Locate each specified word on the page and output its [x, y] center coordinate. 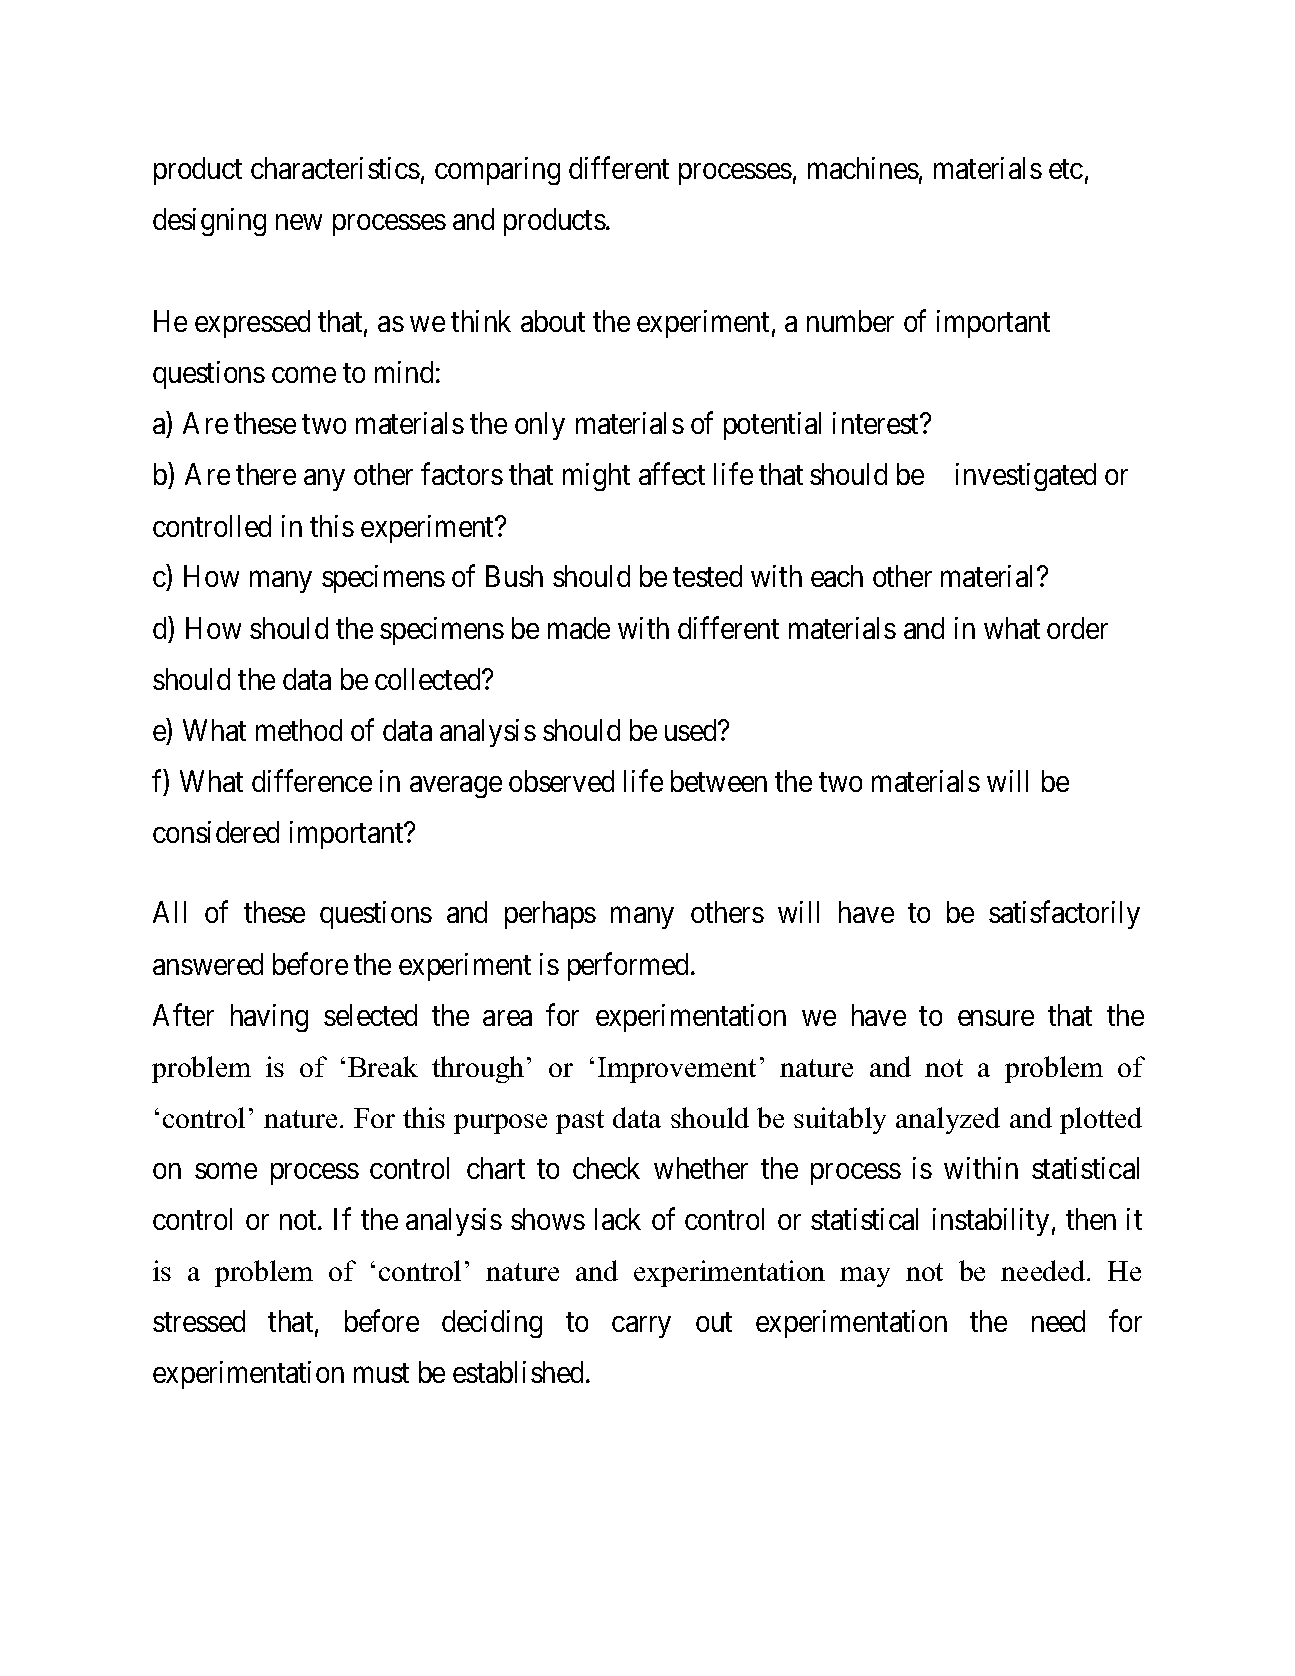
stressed [199, 1321]
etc [1066, 169]
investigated [1026, 477]
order [1077, 628]
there [266, 474]
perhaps [550, 915]
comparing [497, 171]
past [580, 1122]
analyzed [948, 1120]
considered [216, 832]
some [226, 1171]
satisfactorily [1064, 915]
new [299, 222]
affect [672, 474]
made [579, 628]
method [299, 730]
